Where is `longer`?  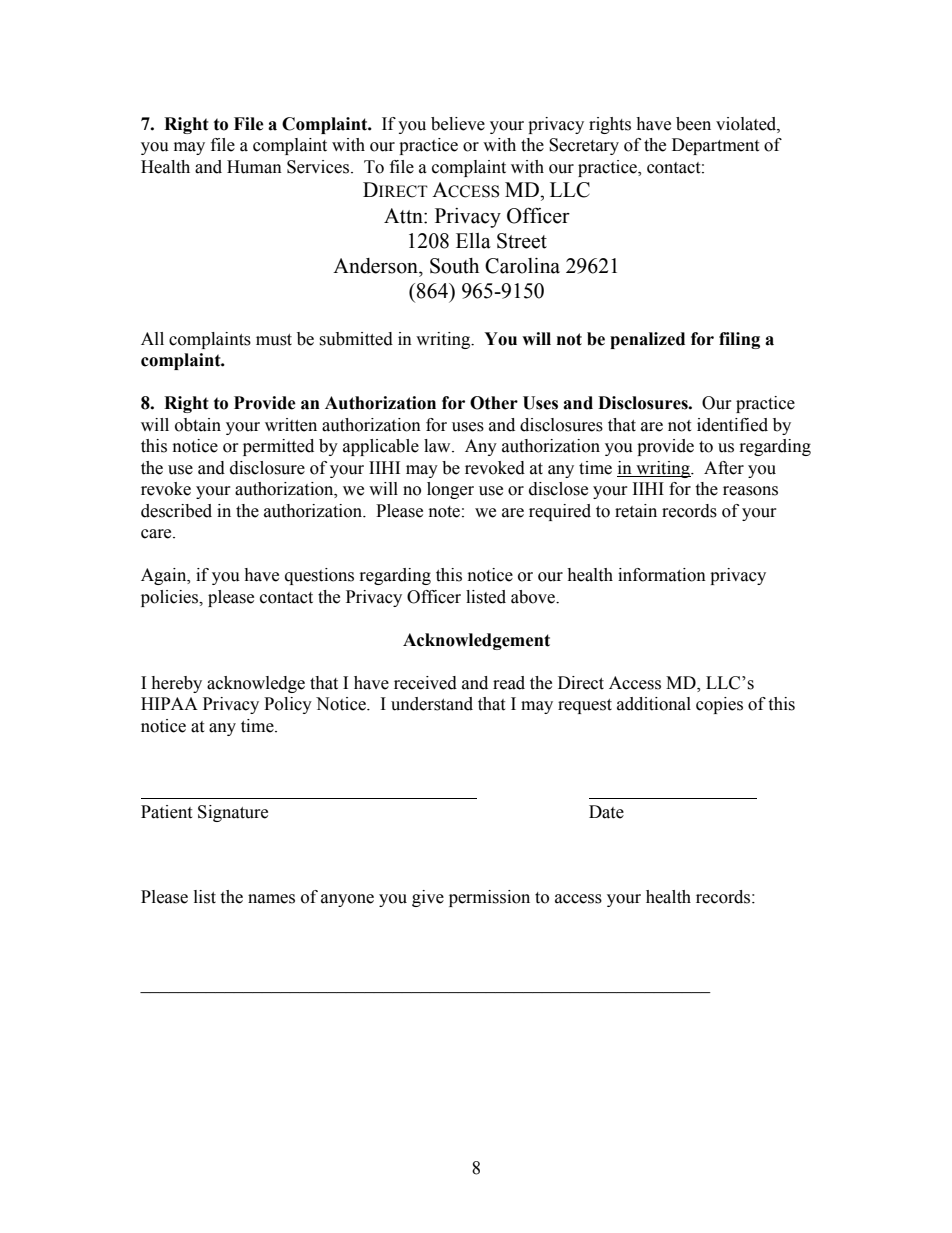 longer is located at coordinates (450, 490).
